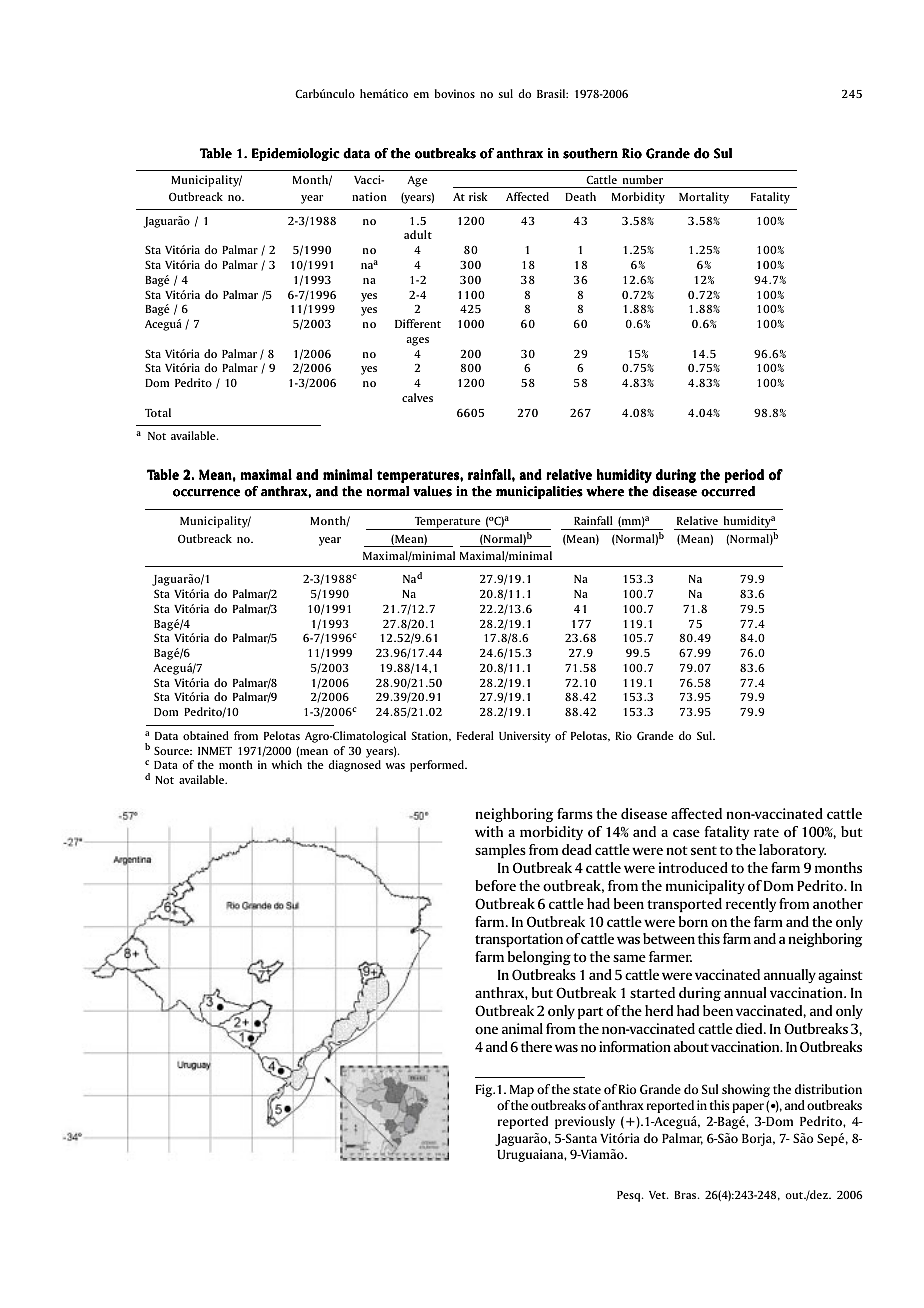 The image size is (924, 1308). I want to click on occurred, so click(728, 491).
